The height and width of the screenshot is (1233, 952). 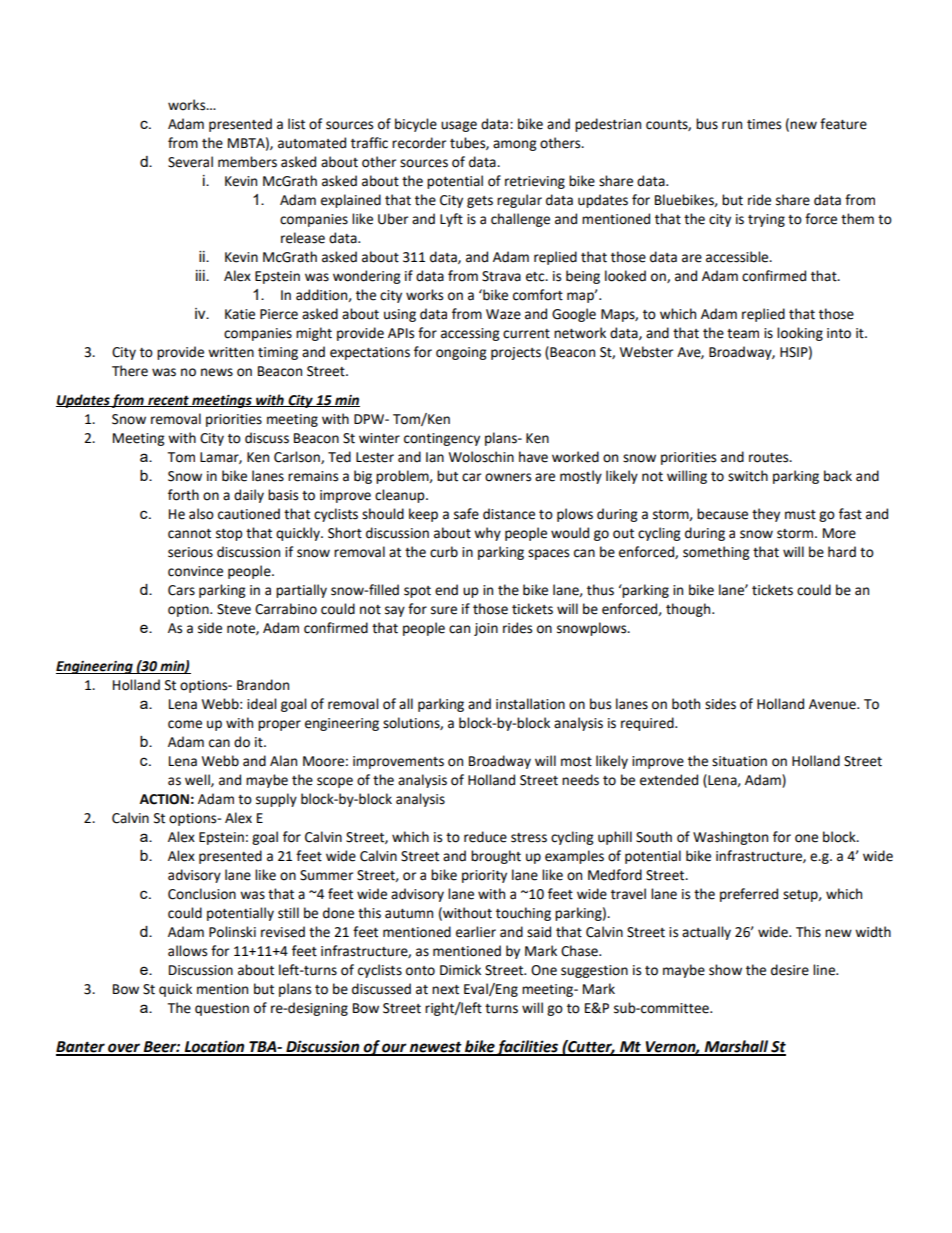 I want to click on question, so click(x=222, y=1009).
